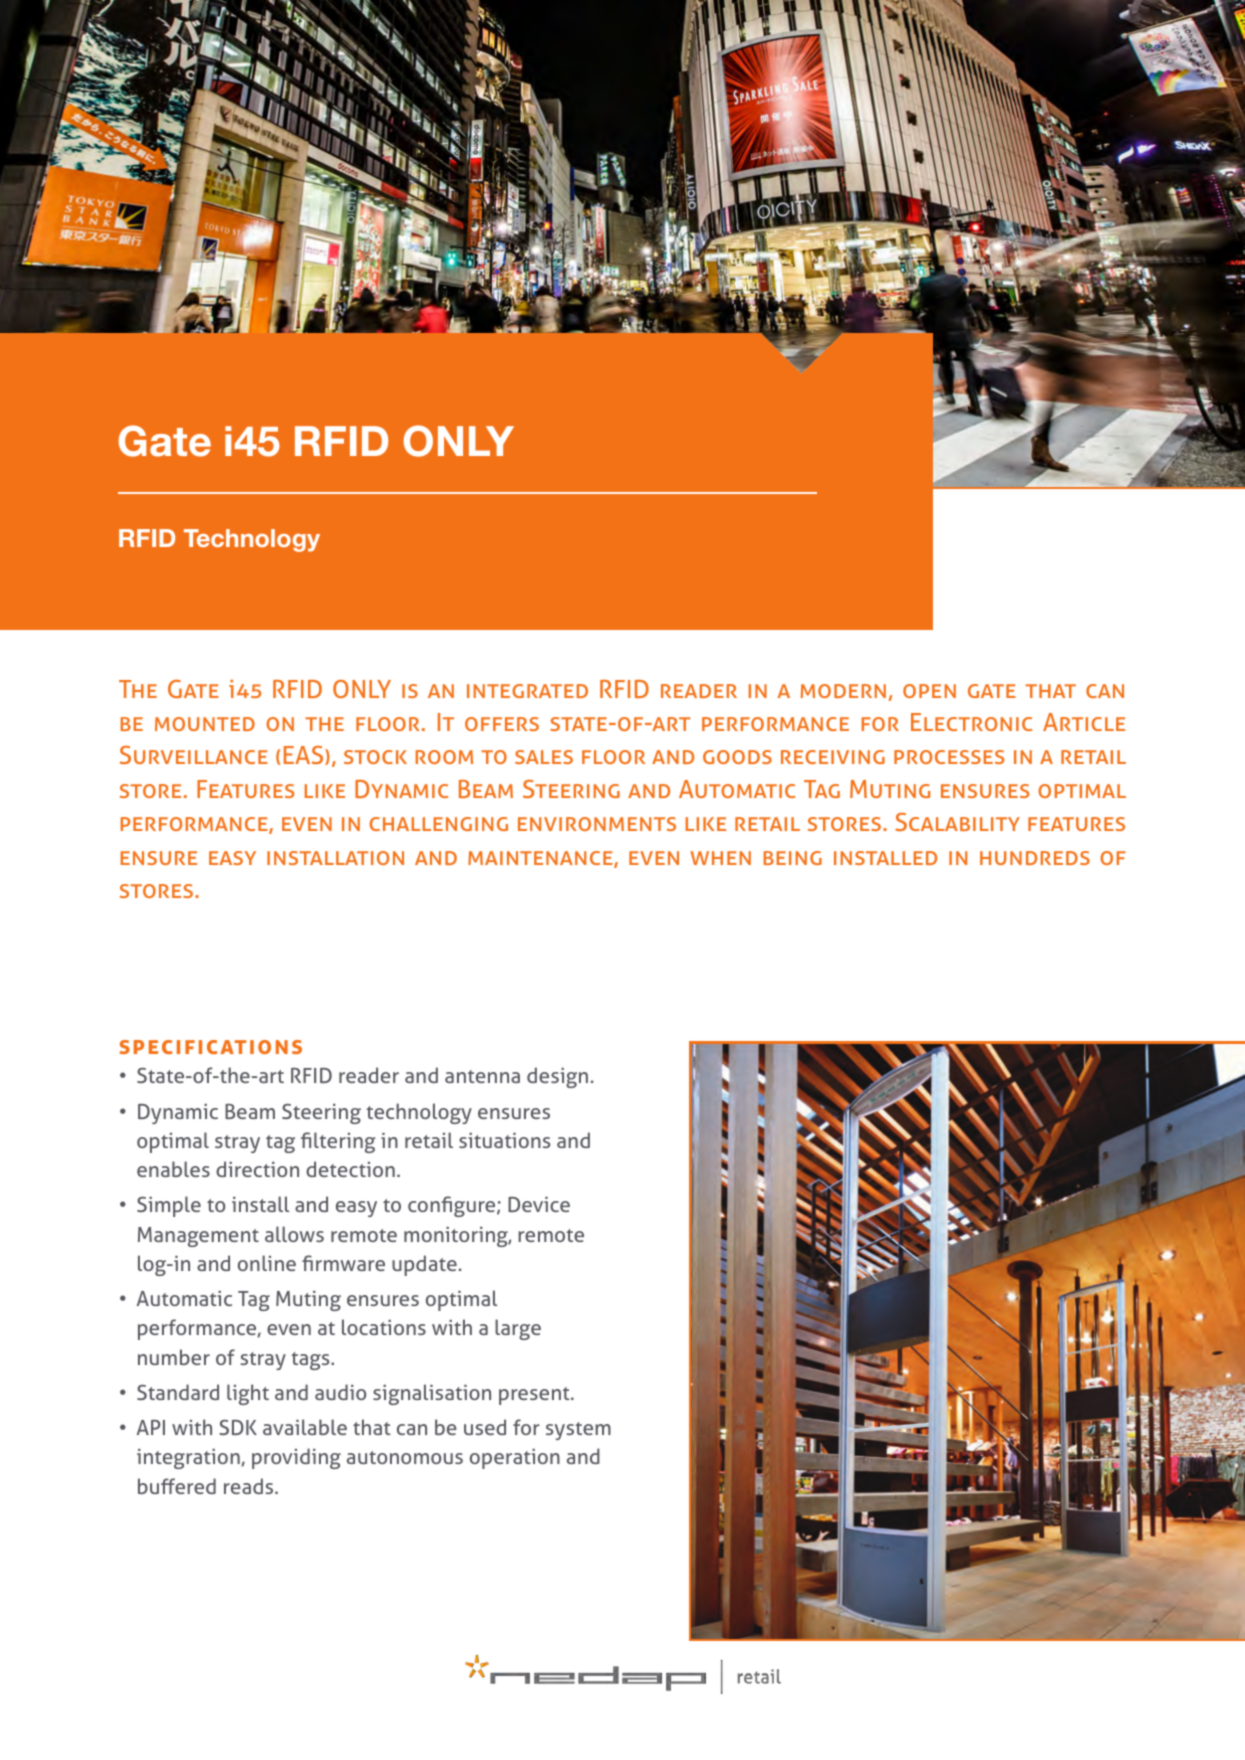 The height and width of the screenshot is (1760, 1245). Describe the element at coordinates (504, 1140) in the screenshot. I see `situations` at that location.
